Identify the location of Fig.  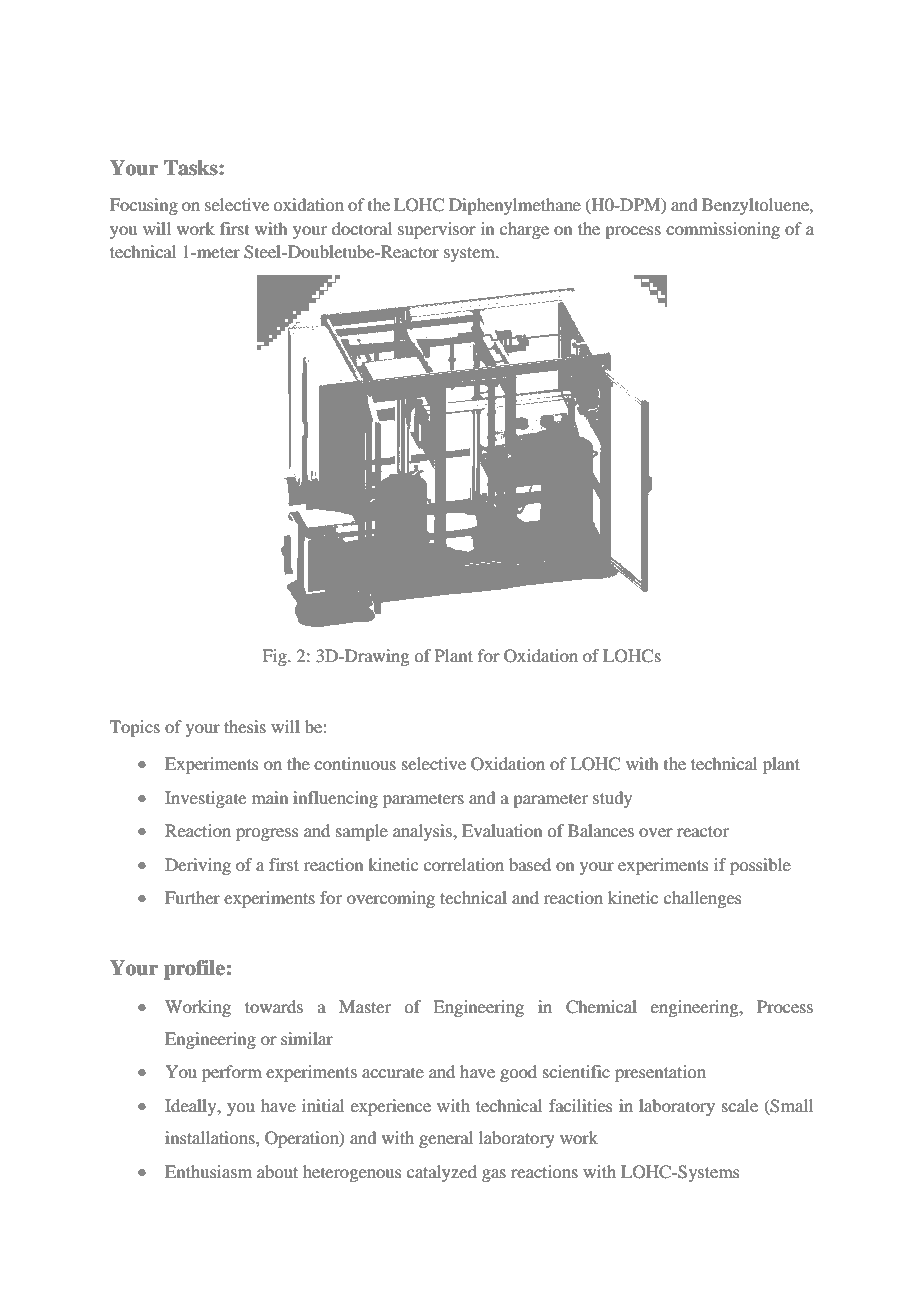
(275, 657).
